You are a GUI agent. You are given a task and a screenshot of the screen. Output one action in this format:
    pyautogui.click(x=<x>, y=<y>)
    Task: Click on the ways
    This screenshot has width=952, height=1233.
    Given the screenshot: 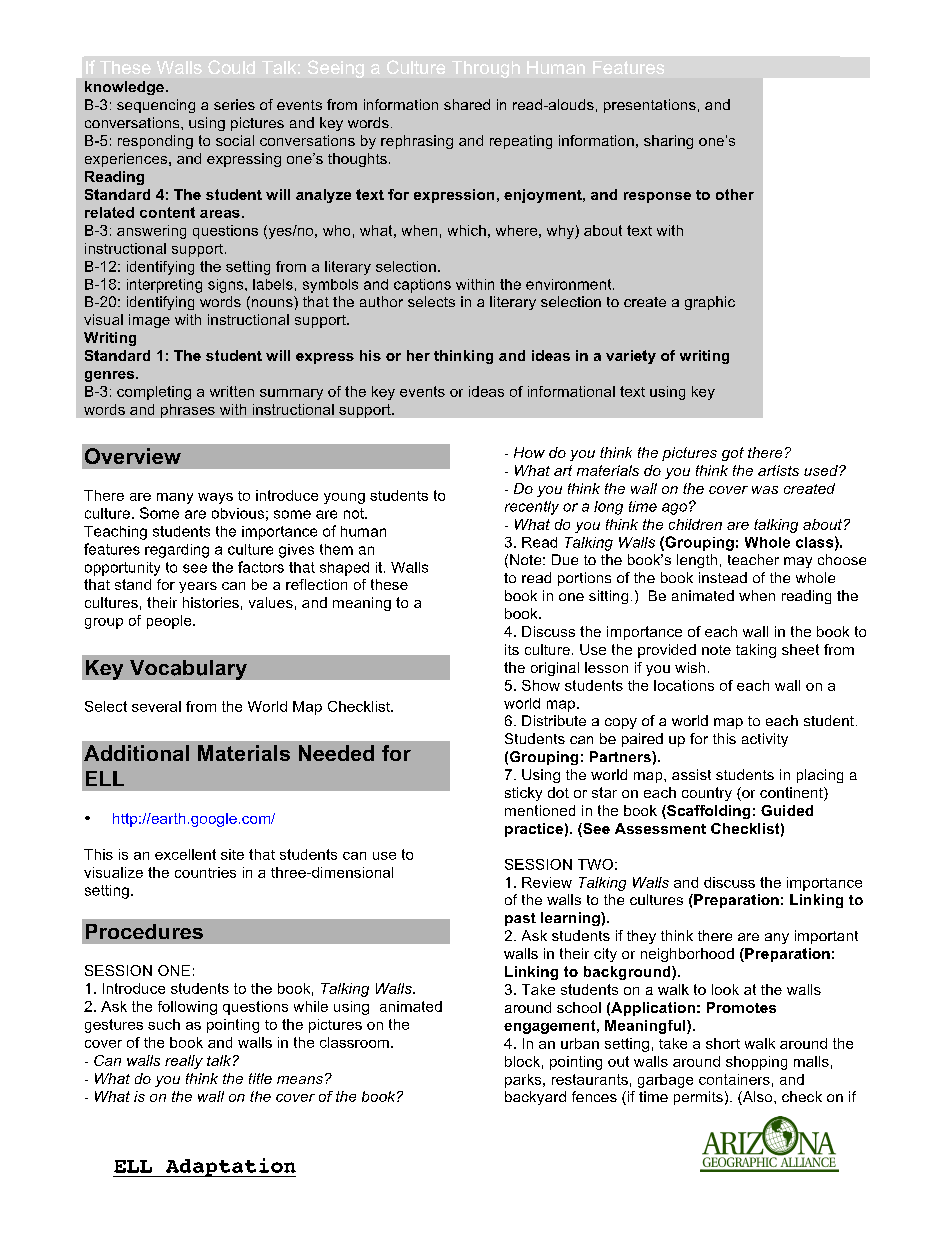 What is the action you would take?
    pyautogui.click(x=215, y=498)
